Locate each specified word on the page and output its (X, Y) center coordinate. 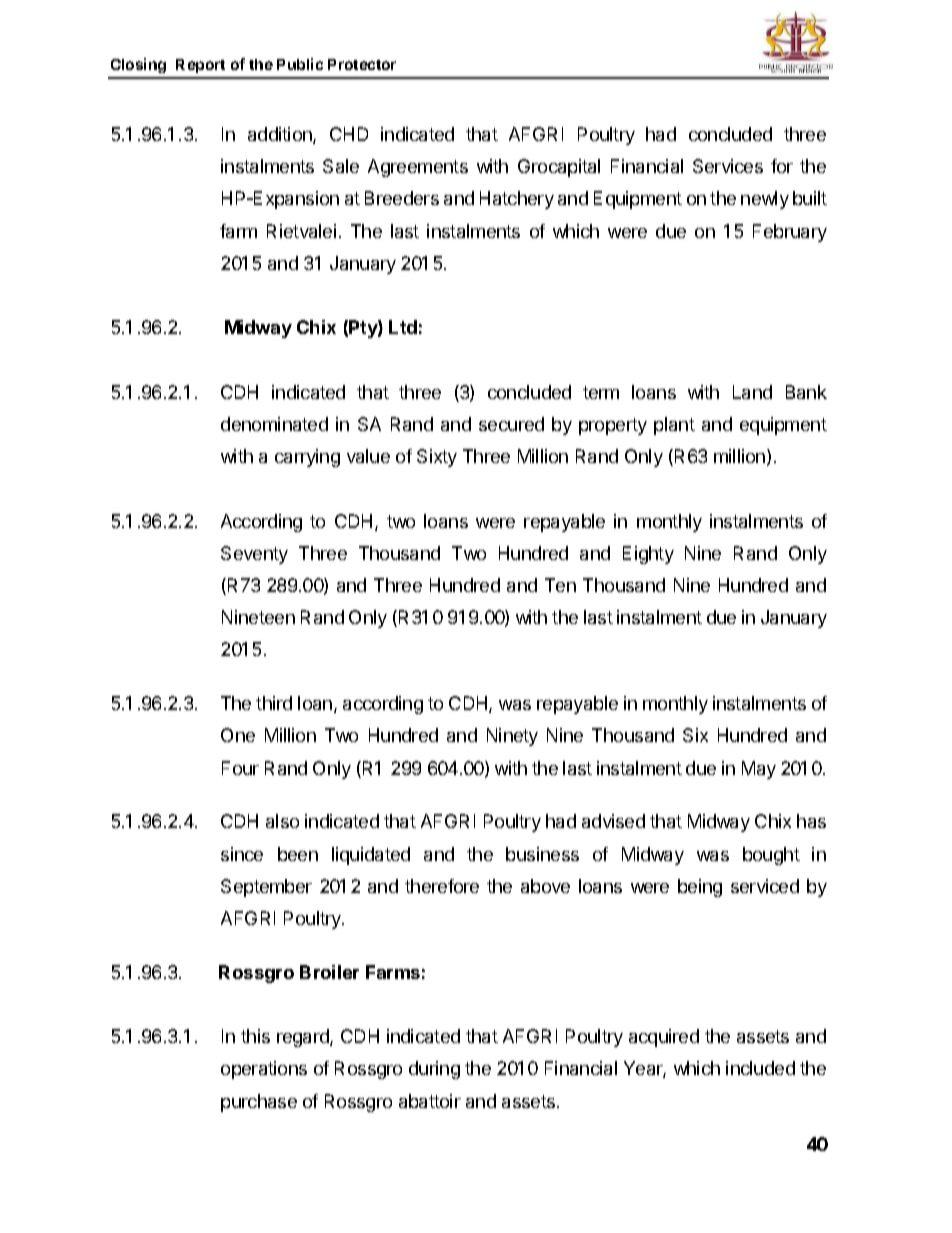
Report (200, 66)
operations (264, 1070)
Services (728, 166)
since (242, 854)
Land (752, 392)
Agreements (418, 168)
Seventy (254, 555)
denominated (274, 424)
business (542, 854)
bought (771, 856)
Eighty (648, 555)
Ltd (403, 327)
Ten (560, 585)
